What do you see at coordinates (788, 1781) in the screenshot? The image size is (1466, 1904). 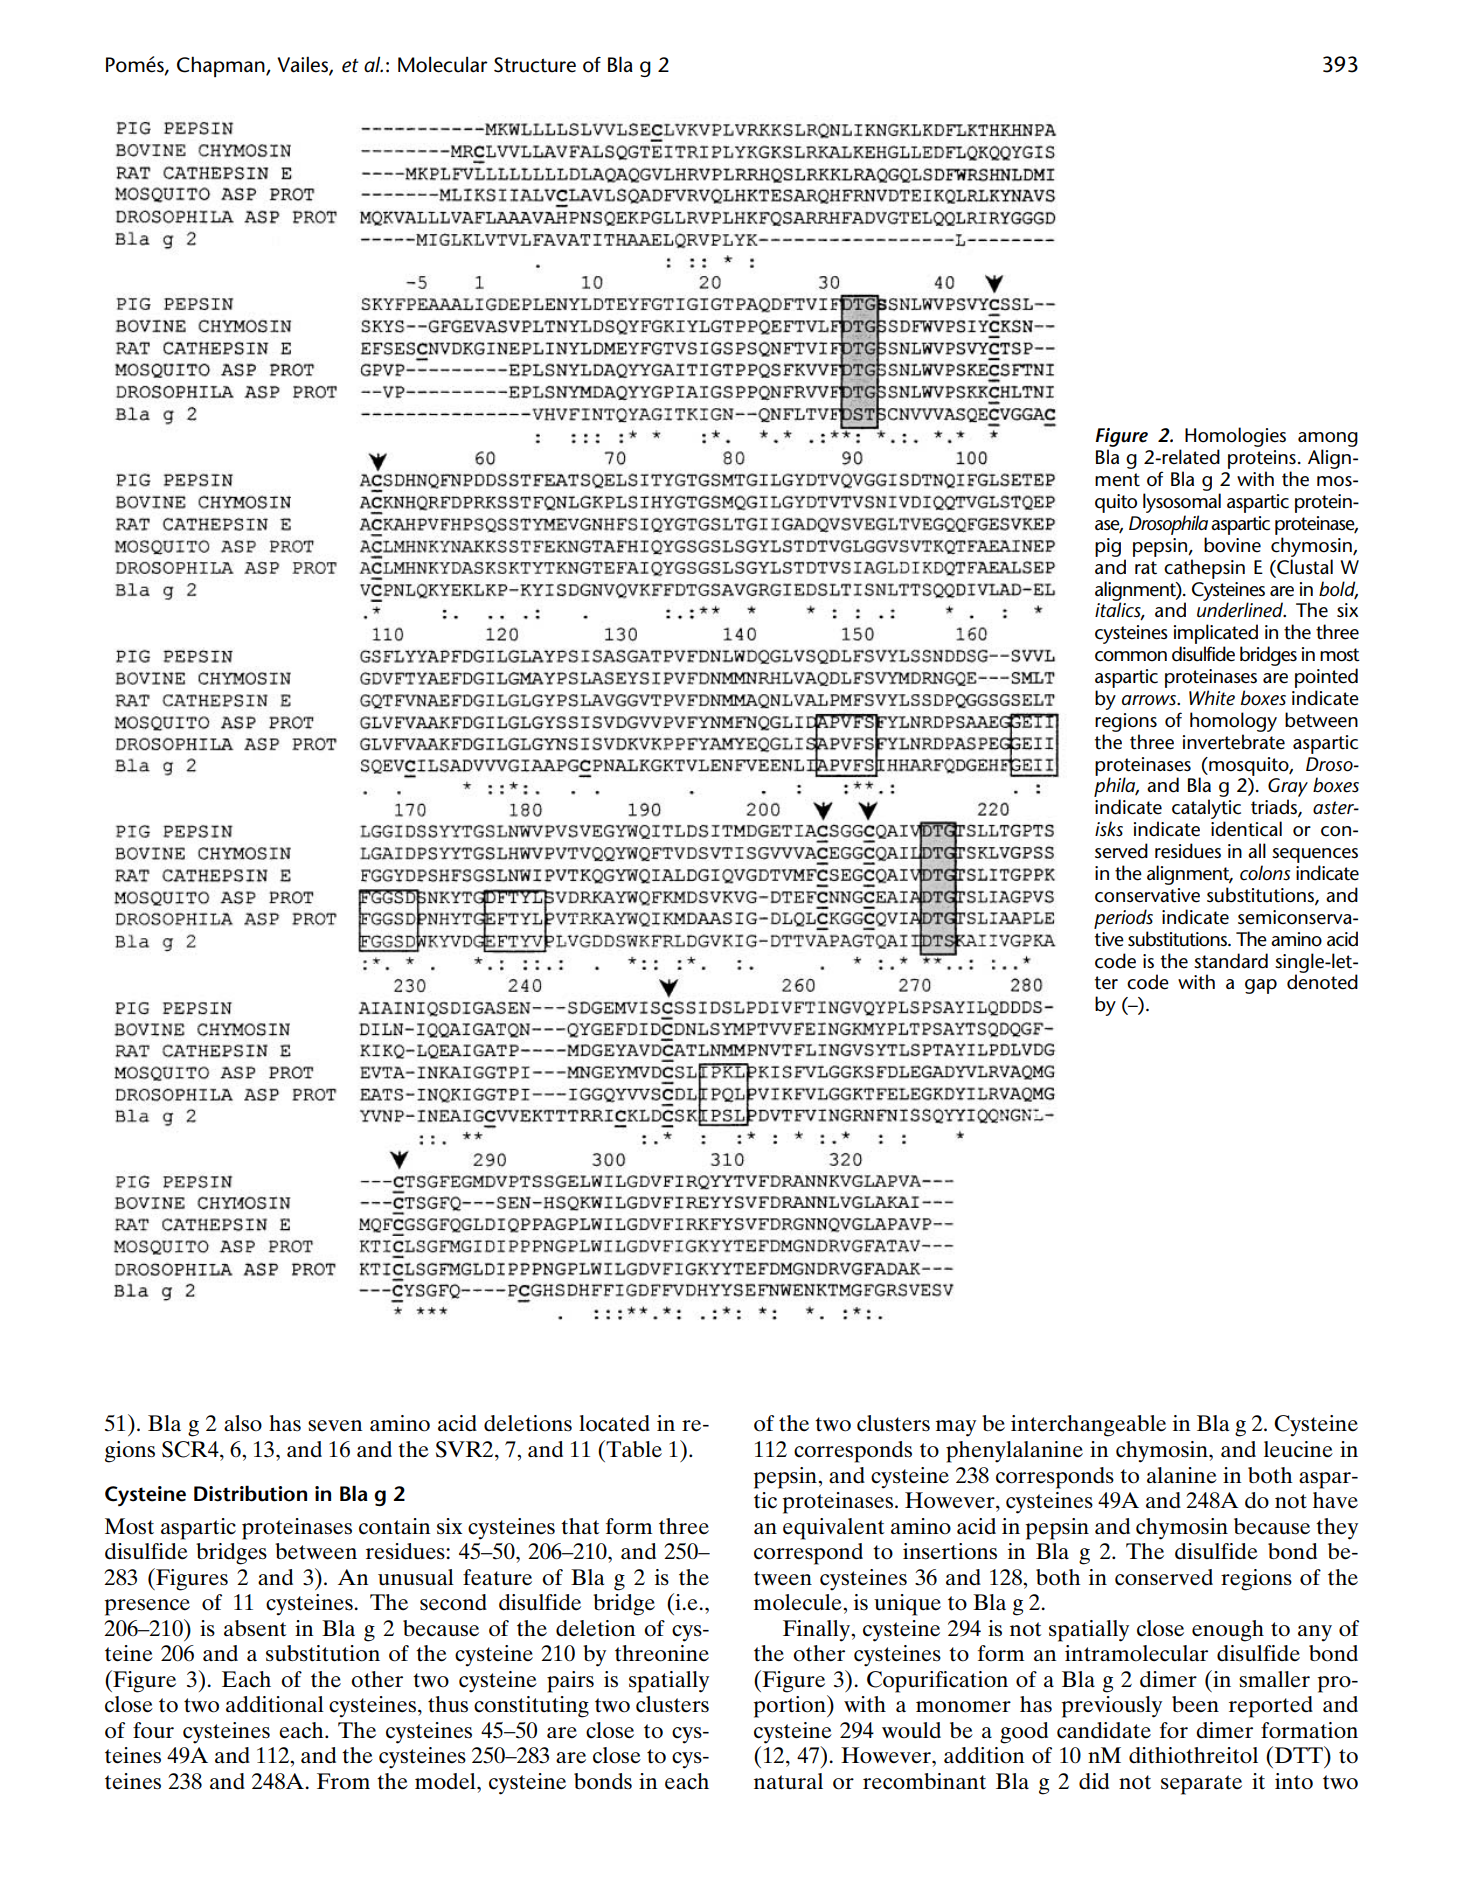 I see `natural` at bounding box center [788, 1781].
